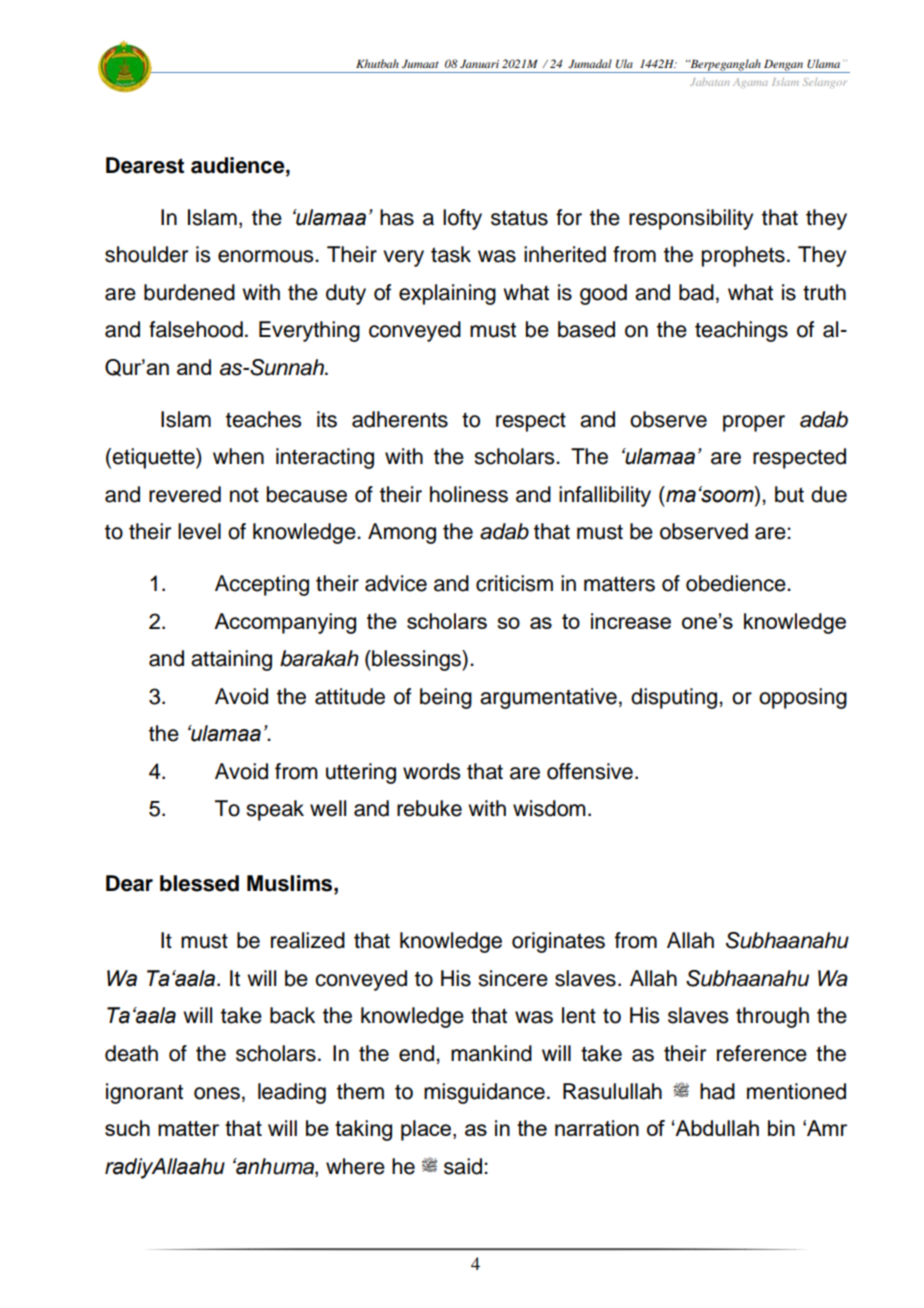  Describe the element at coordinates (377, 63) in the document. I see `Khutbah` at that location.
